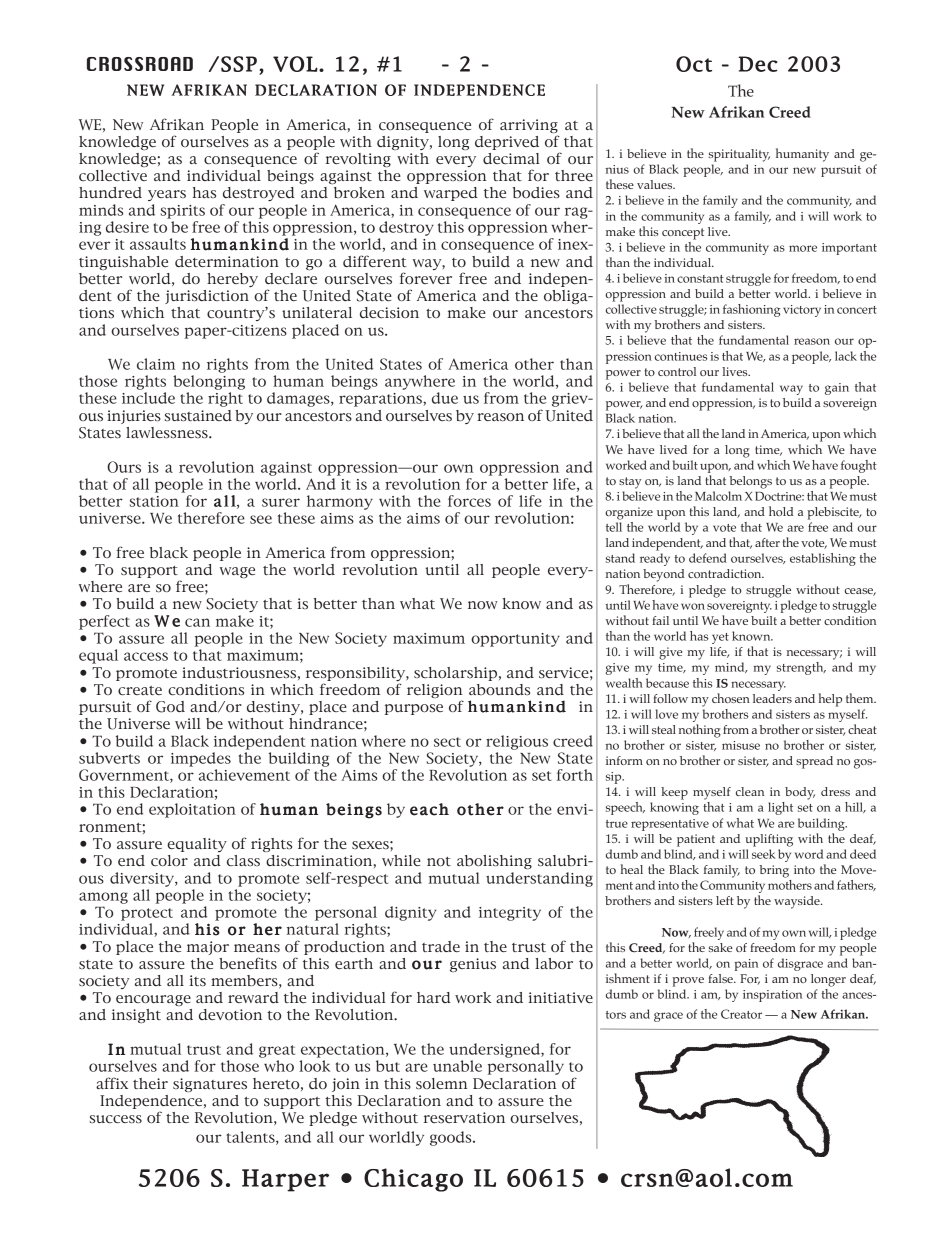  Describe the element at coordinates (739, 155) in the image. I see `spirituality` at that location.
